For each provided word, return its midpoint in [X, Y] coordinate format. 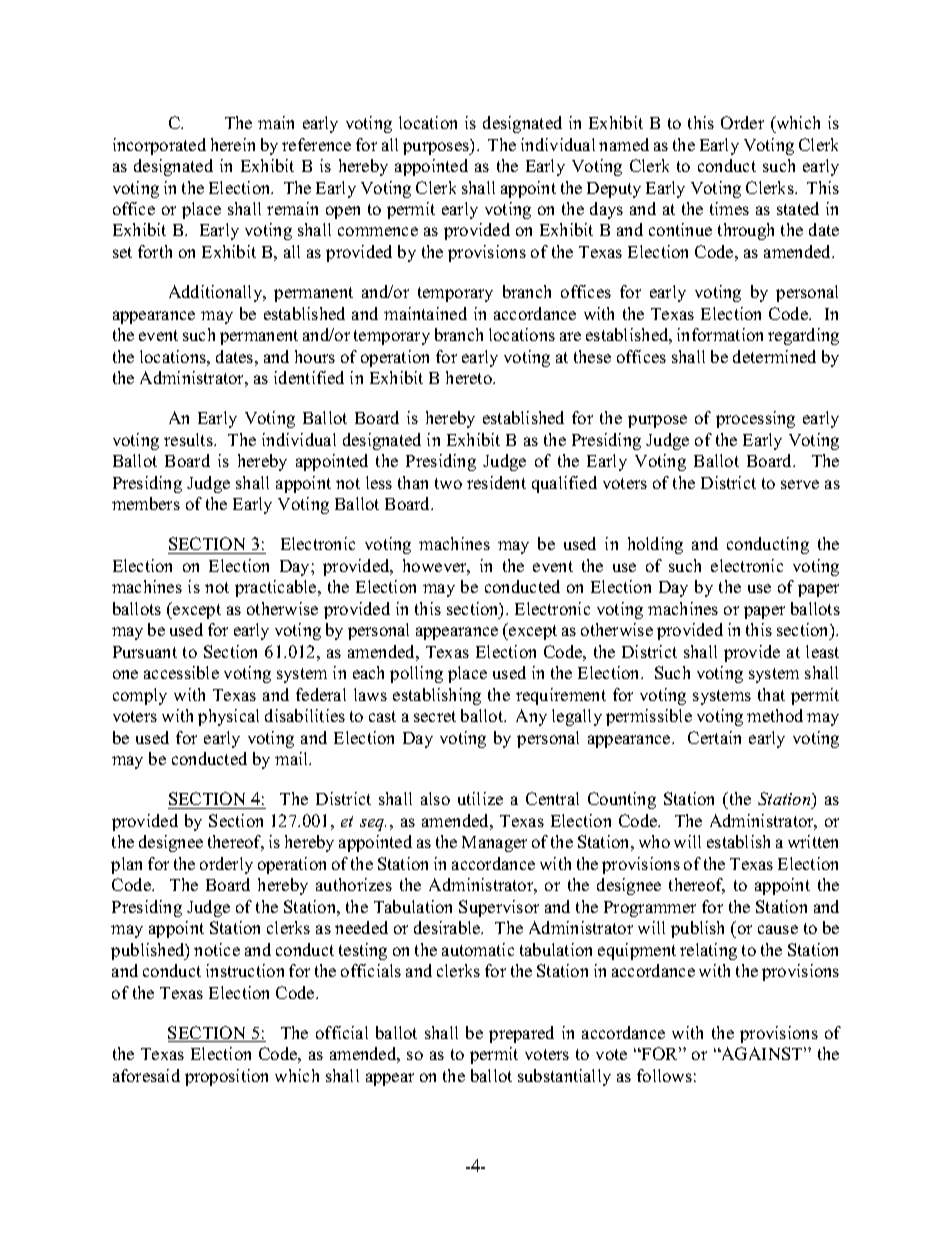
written [813, 841]
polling [416, 674]
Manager [494, 844]
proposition [226, 1077]
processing [755, 419]
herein [233, 144]
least [822, 651]
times [729, 208]
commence [378, 231]
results [189, 439]
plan [126, 865]
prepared [521, 1034]
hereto [470, 377]
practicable [277, 588]
